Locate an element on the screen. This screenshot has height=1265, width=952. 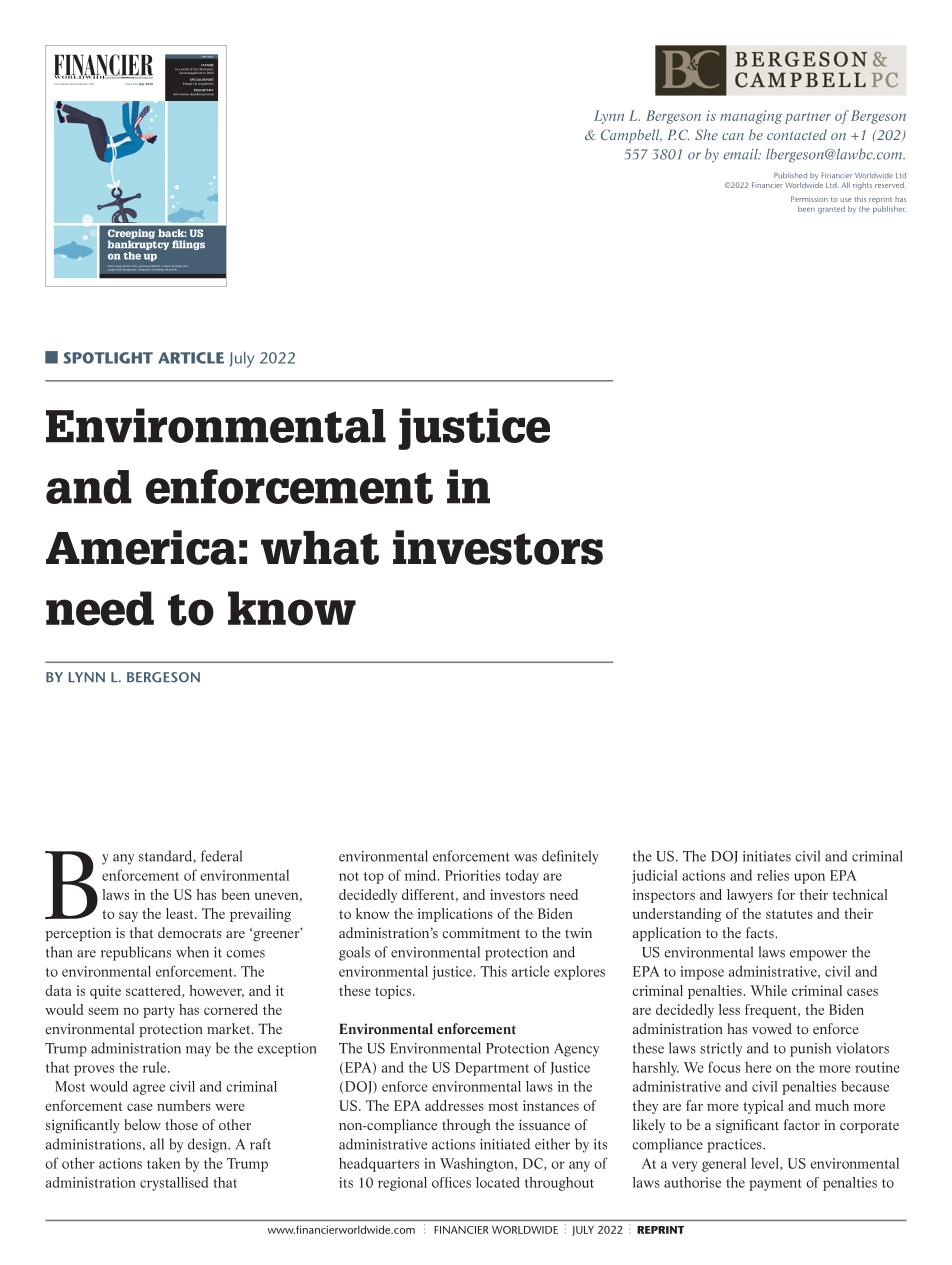
partner is located at coordinates (808, 118).
